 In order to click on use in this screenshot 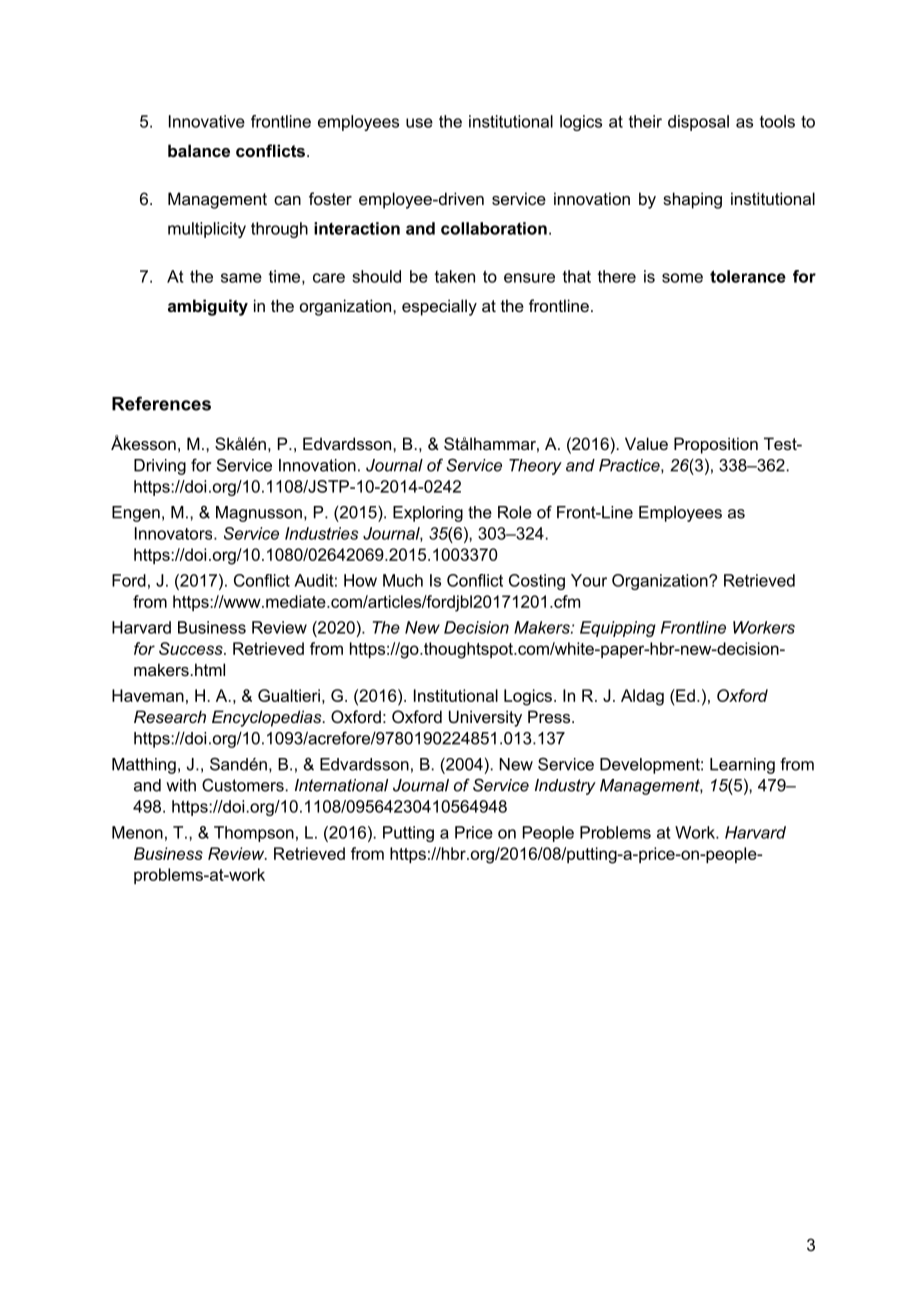, I will do `click(419, 123)`.
